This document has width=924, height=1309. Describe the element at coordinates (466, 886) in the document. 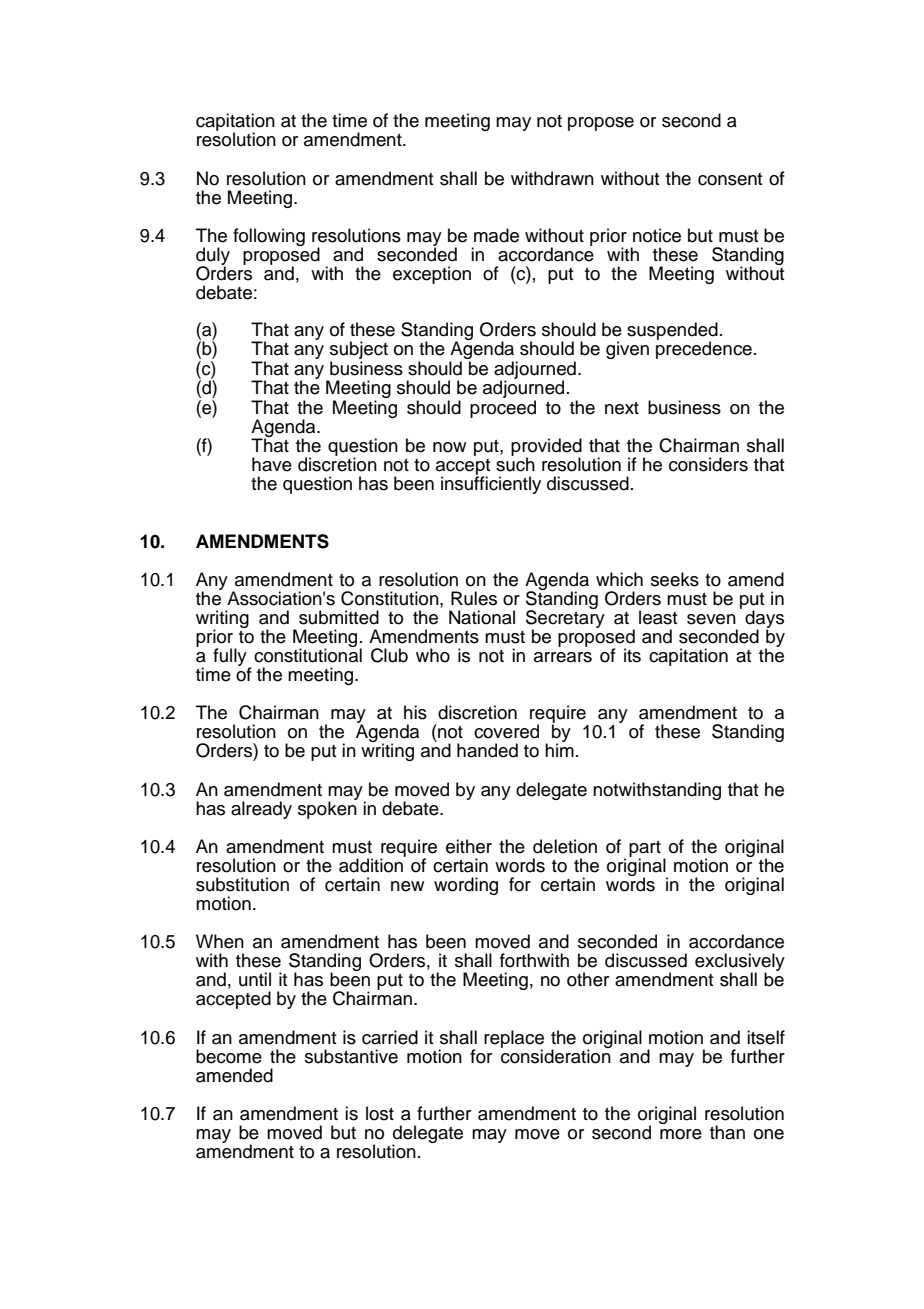

I see `wording` at that location.
